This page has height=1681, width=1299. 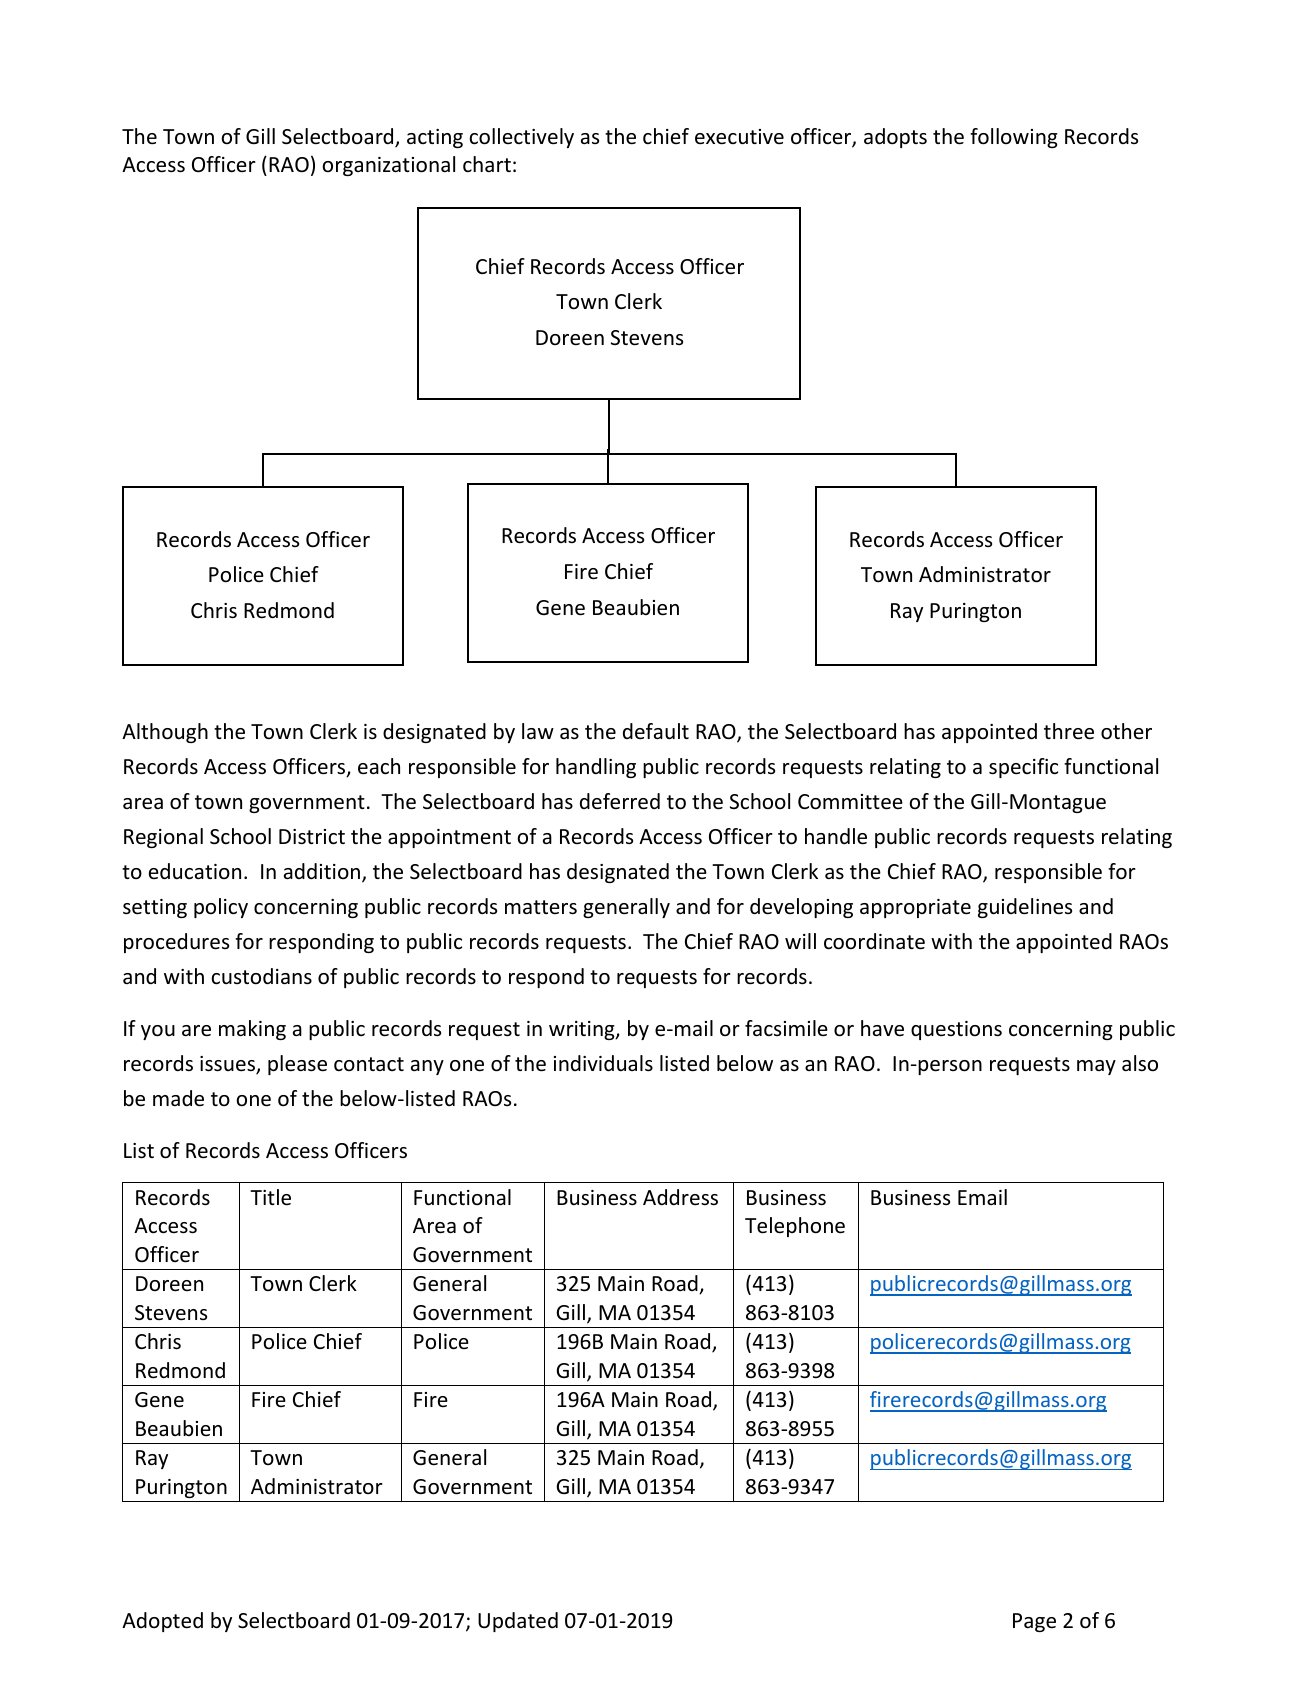 I want to click on Updated, so click(x=518, y=1622).
